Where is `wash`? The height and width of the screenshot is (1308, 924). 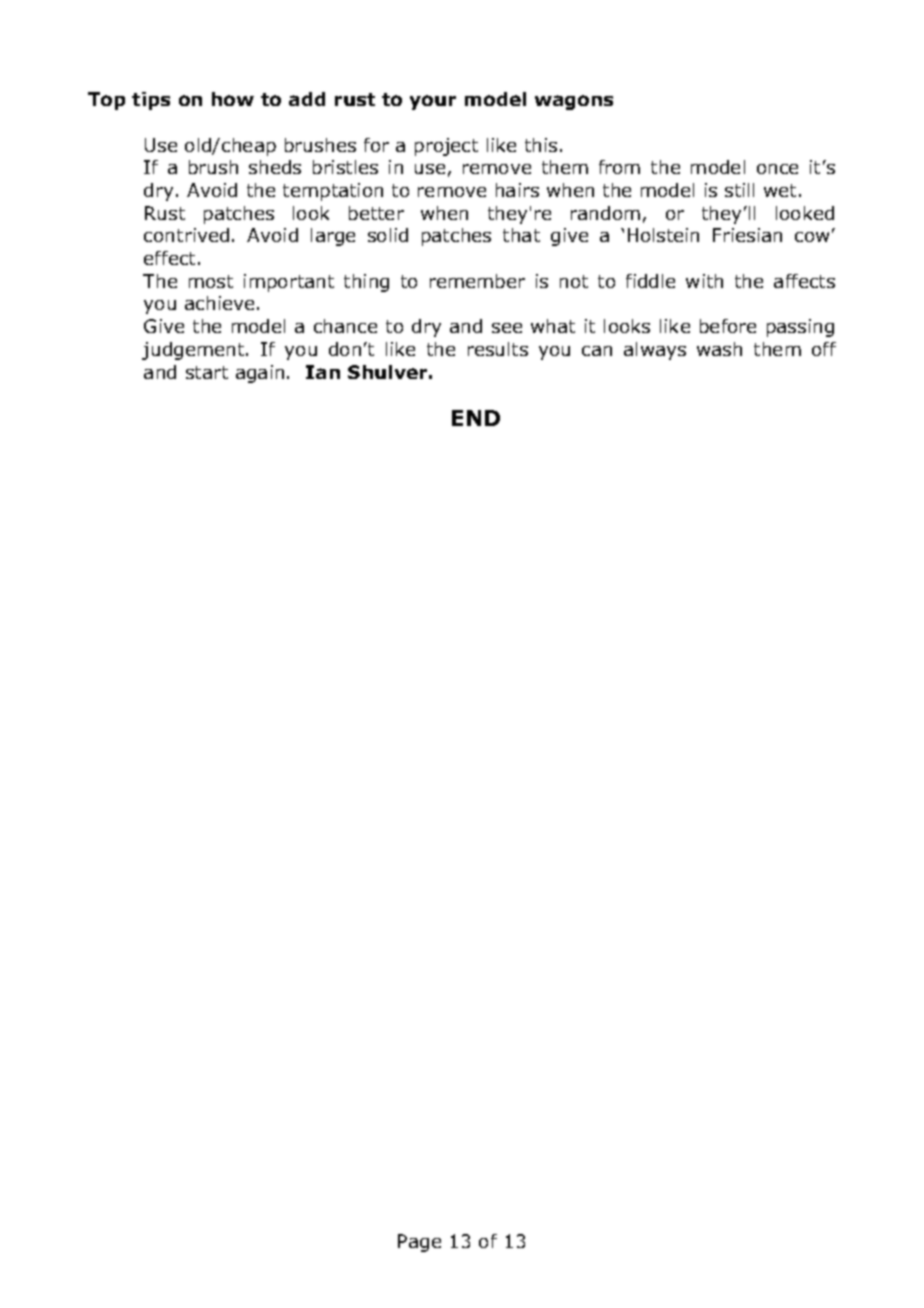
wash is located at coordinates (719, 349).
